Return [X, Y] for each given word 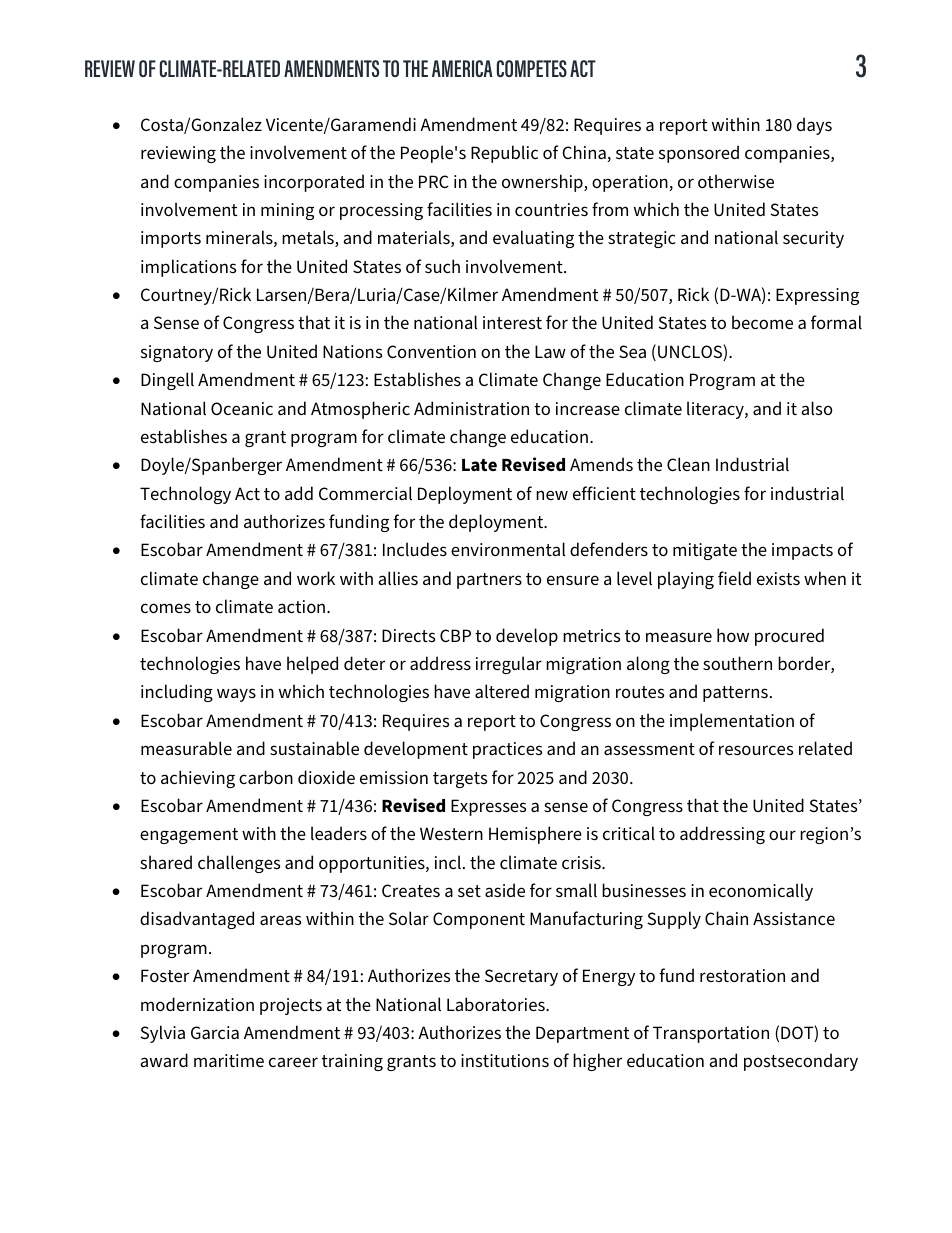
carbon [266, 777]
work [316, 578]
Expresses [488, 807]
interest [512, 322]
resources [756, 750]
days [814, 126]
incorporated [314, 183]
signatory [177, 353]
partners [489, 581]
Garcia [215, 1032]
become [762, 322]
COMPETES [532, 68]
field [734, 578]
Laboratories [497, 1004]
